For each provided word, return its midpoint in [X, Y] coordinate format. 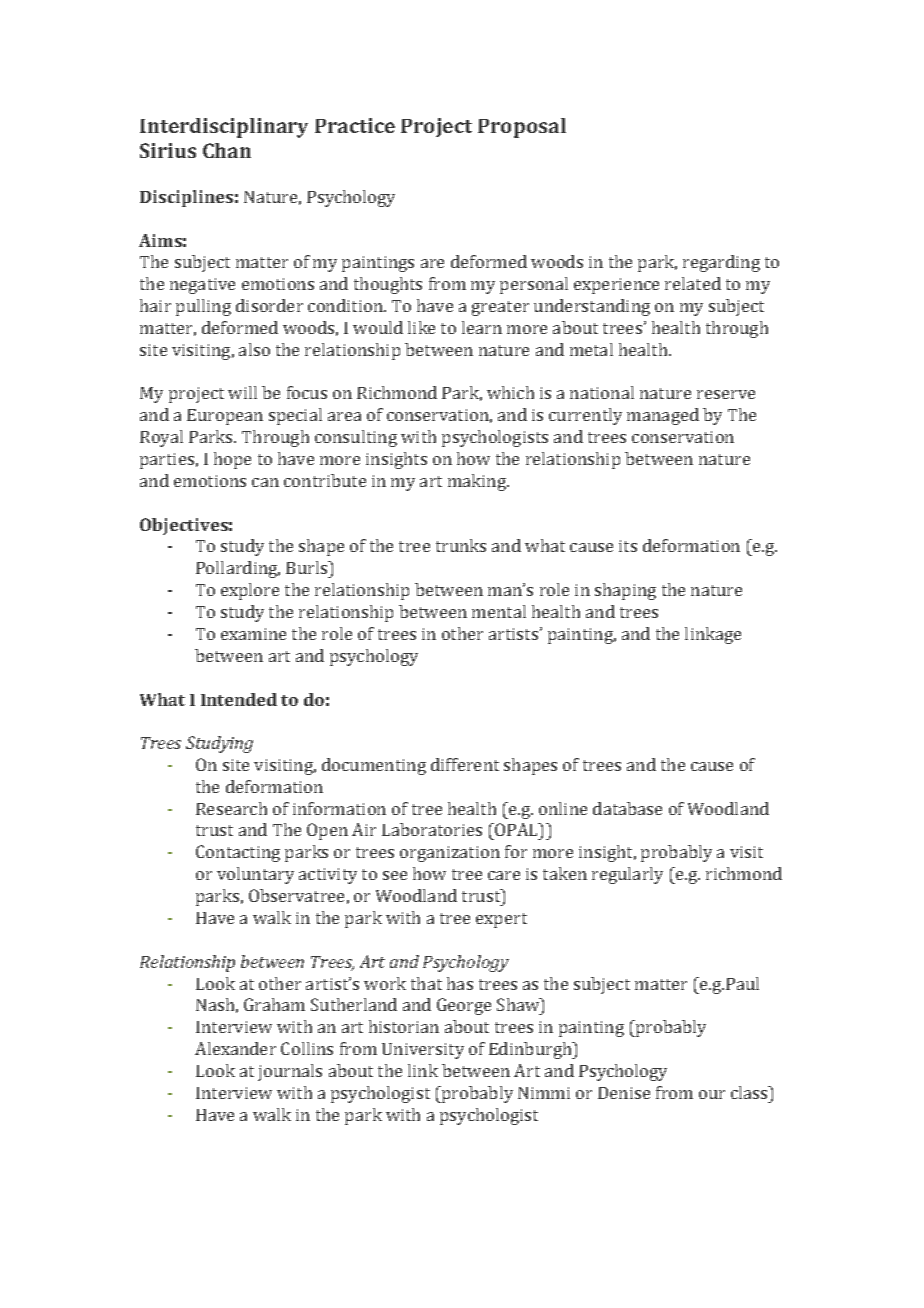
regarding [721, 263]
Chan [227, 150]
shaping [625, 591]
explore [250, 591]
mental [499, 611]
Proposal [522, 128]
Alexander [235, 1048]
